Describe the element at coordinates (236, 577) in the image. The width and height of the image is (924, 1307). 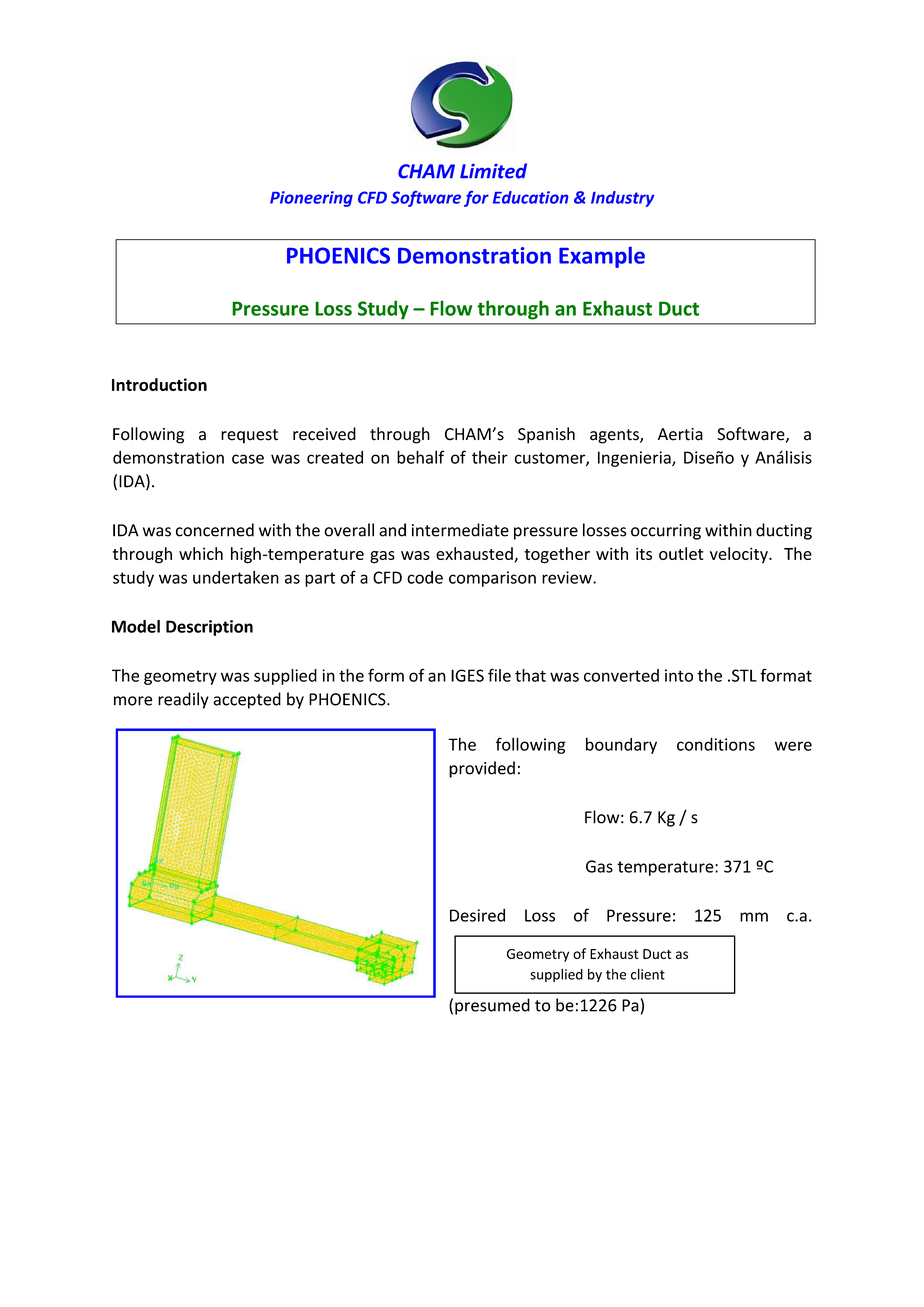
I see `undertaken` at that location.
